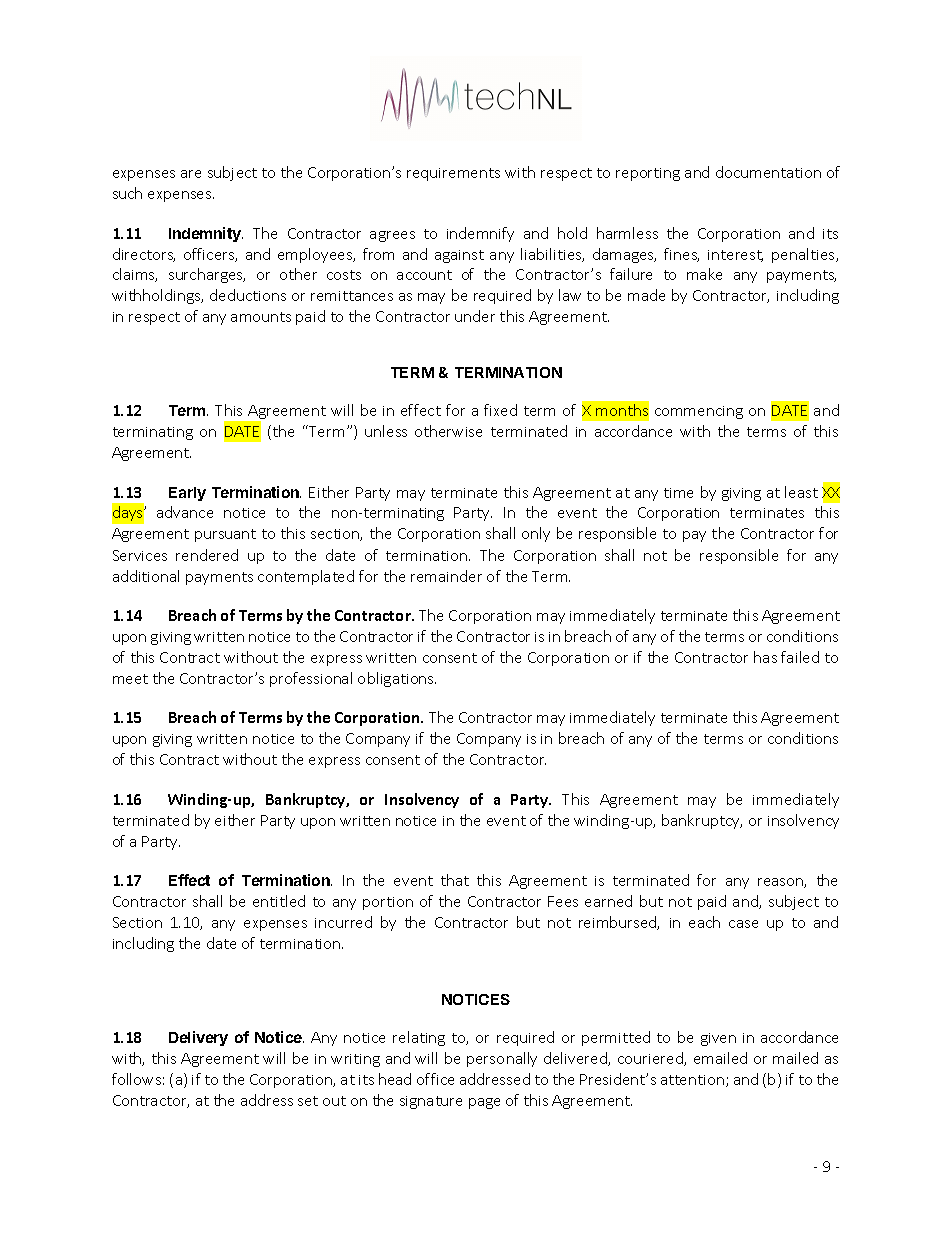  I want to click on Early, so click(187, 494).
